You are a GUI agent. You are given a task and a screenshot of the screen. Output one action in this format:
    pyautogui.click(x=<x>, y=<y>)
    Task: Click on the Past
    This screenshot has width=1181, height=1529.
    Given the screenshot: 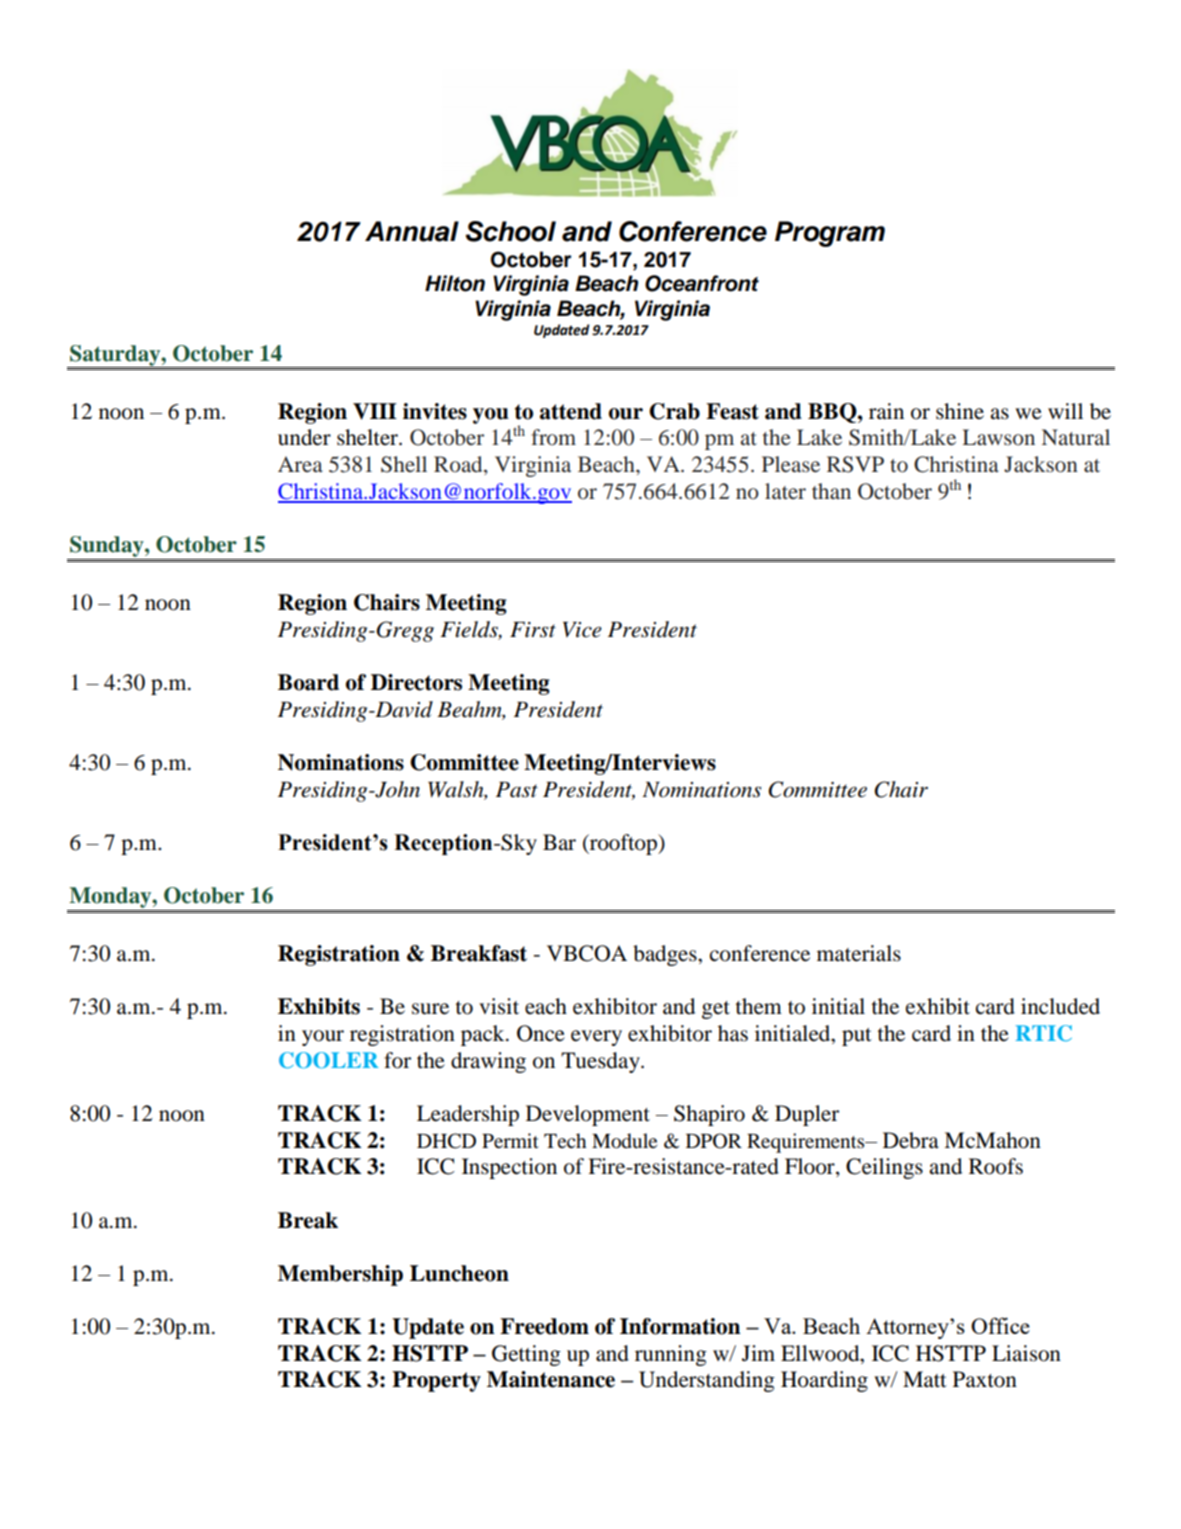 What is the action you would take?
    pyautogui.click(x=517, y=790)
